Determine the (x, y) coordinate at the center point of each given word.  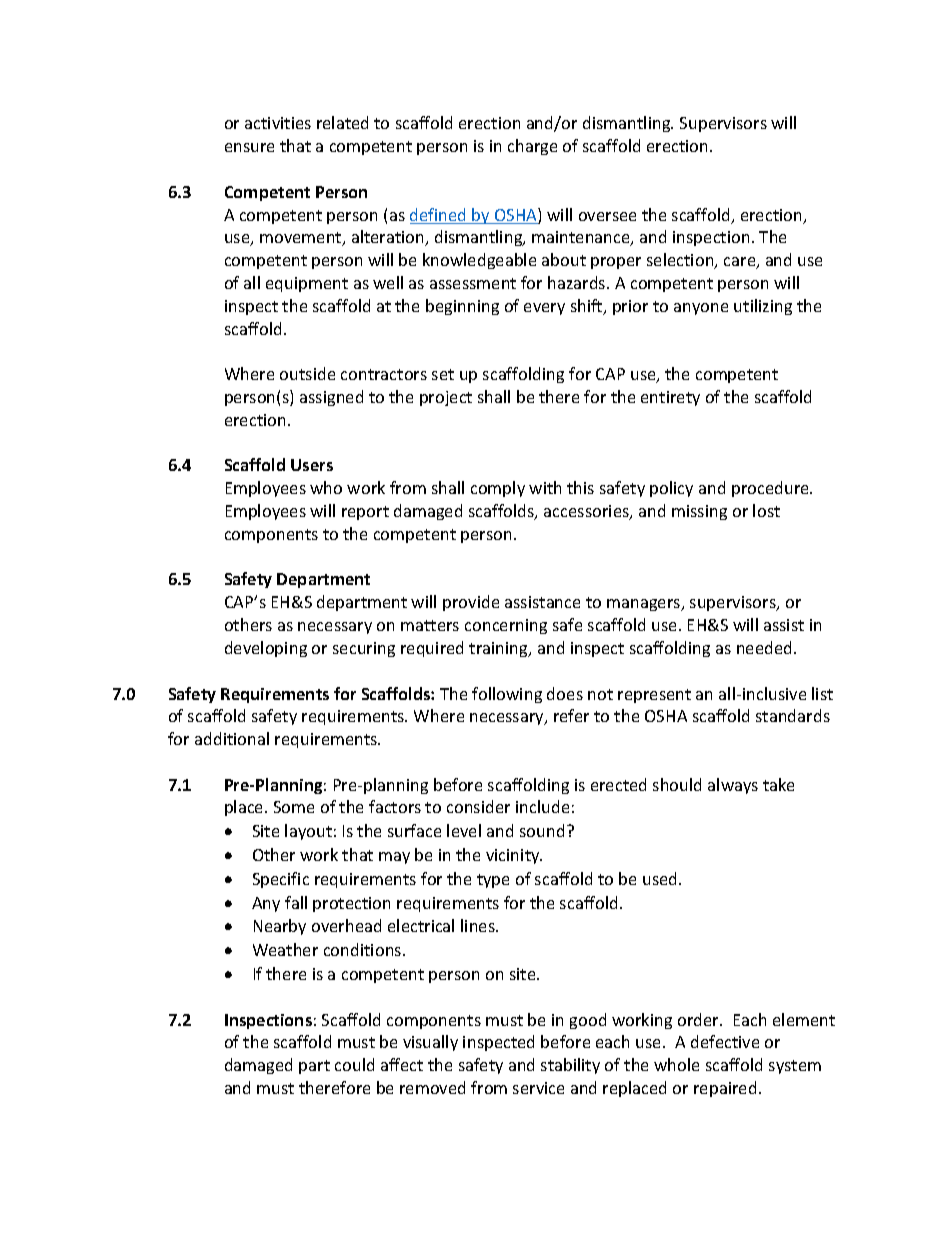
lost (766, 510)
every (544, 309)
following (507, 695)
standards (793, 715)
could (354, 1064)
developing (266, 649)
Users (312, 465)
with (545, 487)
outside (307, 373)
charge (532, 147)
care (741, 263)
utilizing (763, 307)
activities (278, 123)
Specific (281, 880)
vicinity (514, 856)
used (661, 878)
